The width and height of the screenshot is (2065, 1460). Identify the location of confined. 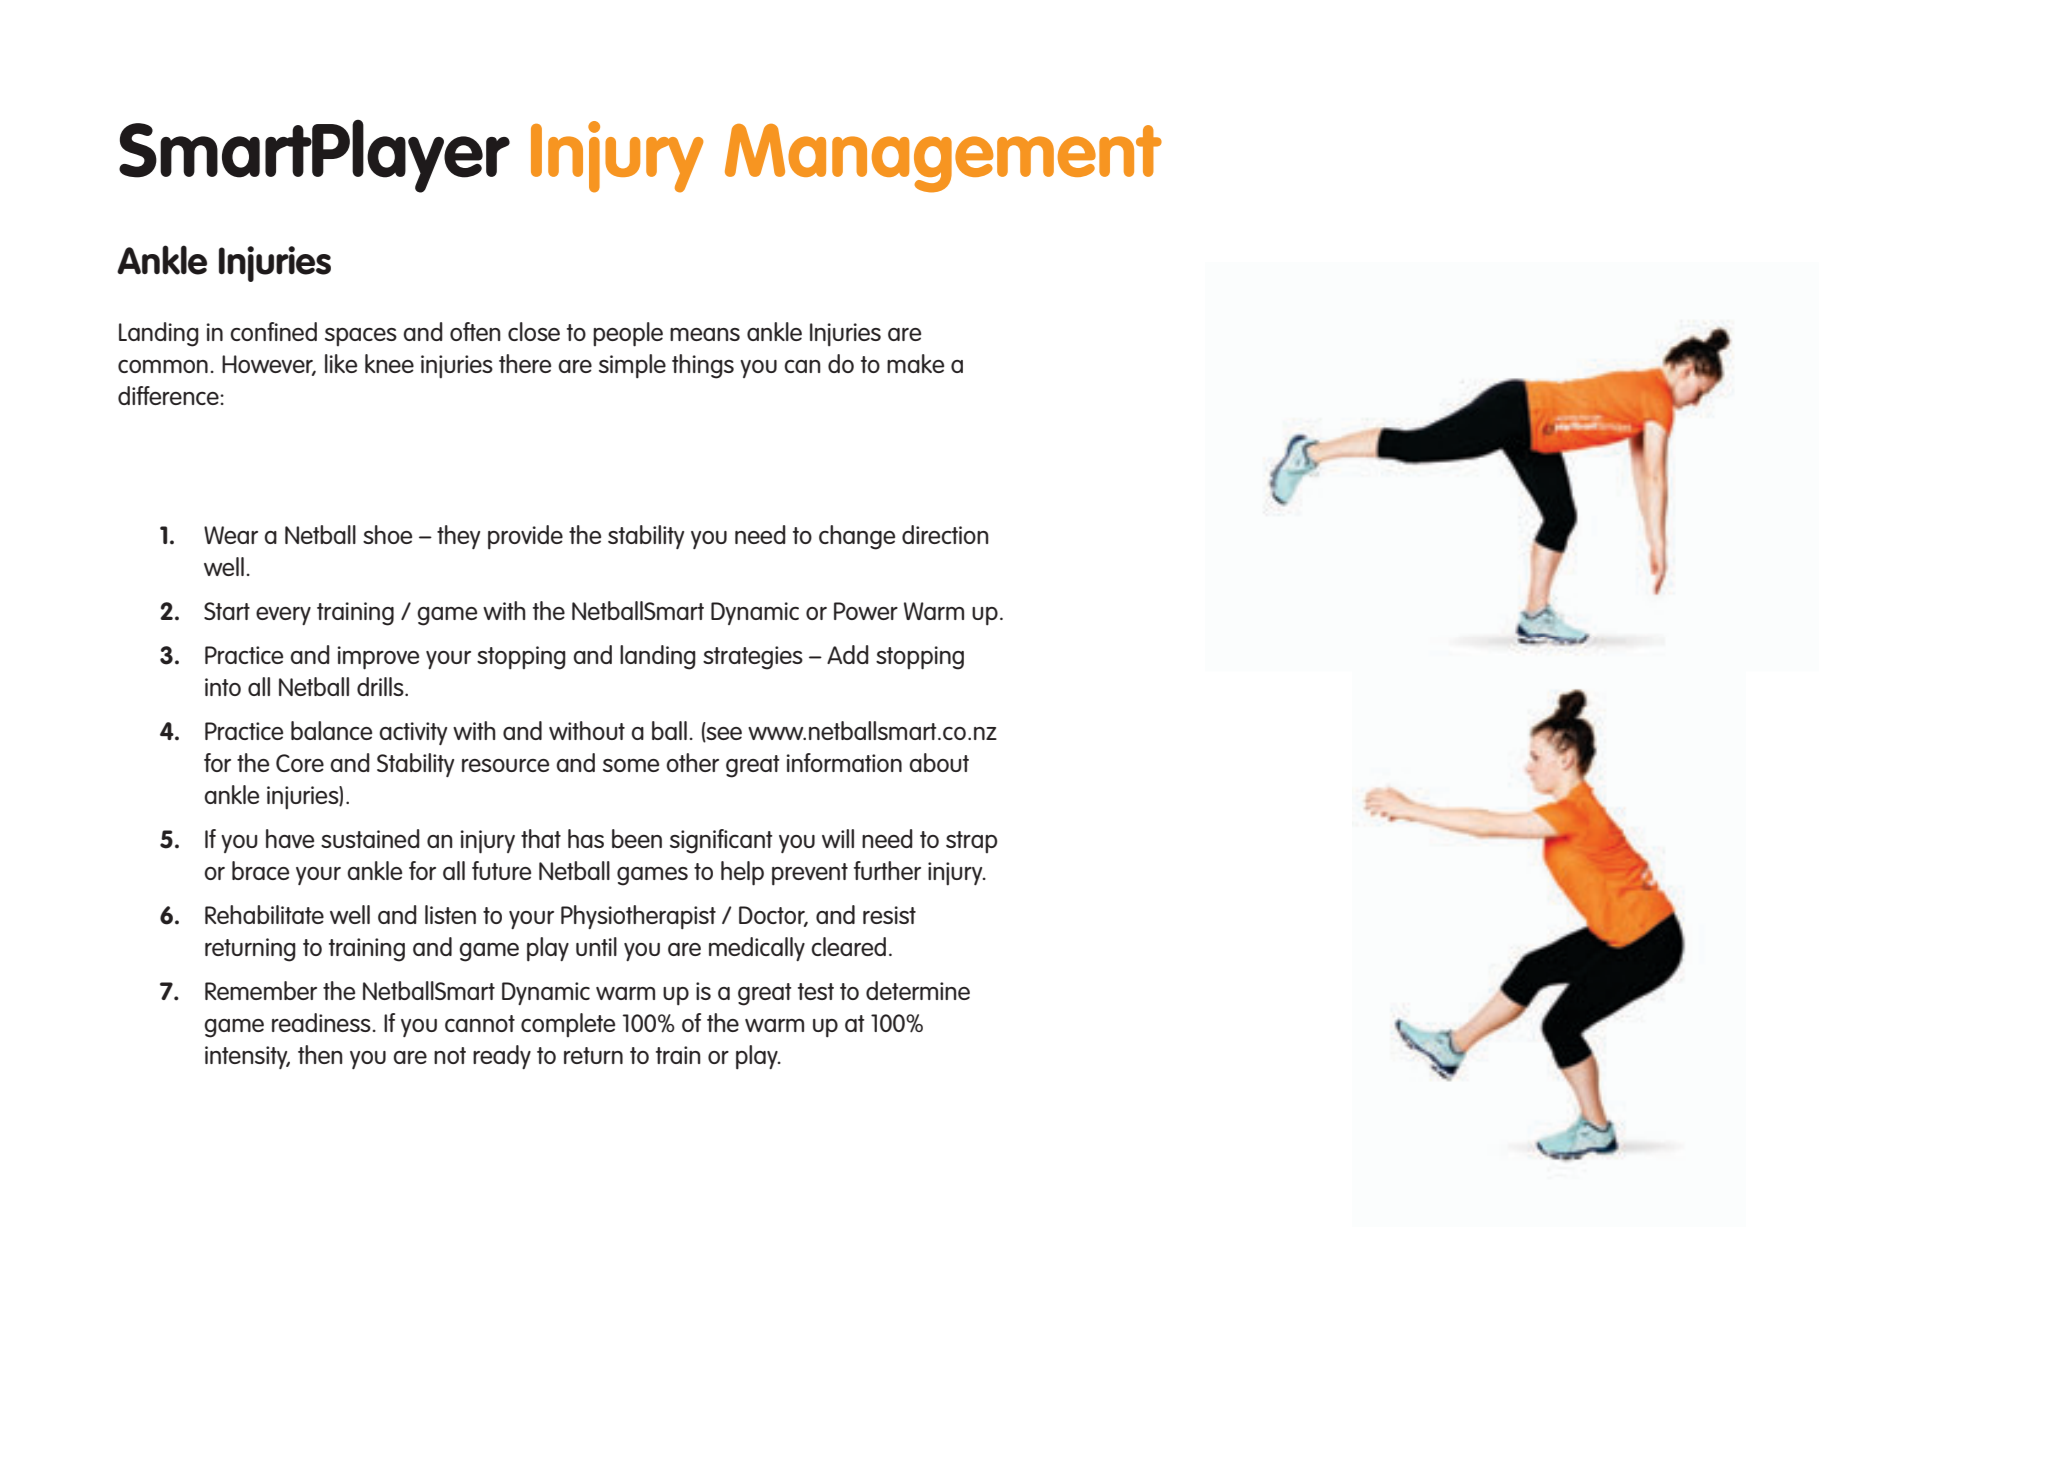
(273, 331).
